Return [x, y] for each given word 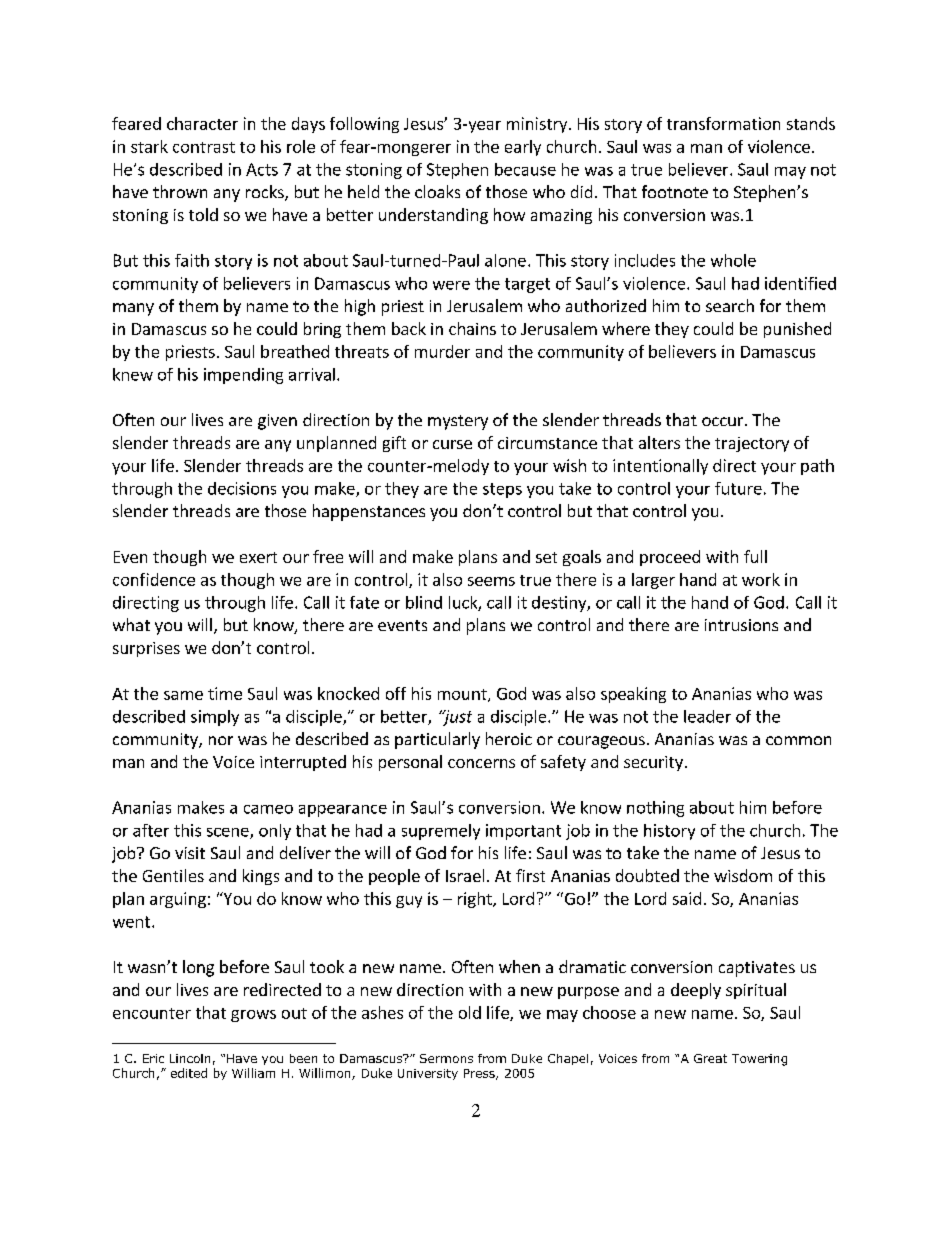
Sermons [446, 1058]
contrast [204, 147]
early [523, 148]
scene [229, 833]
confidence [154, 579]
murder [442, 351]
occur [722, 421]
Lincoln [190, 1058]
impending [243, 376]
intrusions [741, 625]
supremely [441, 832]
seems [491, 581]
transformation [723, 123]
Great [710, 1058]
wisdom [743, 875]
